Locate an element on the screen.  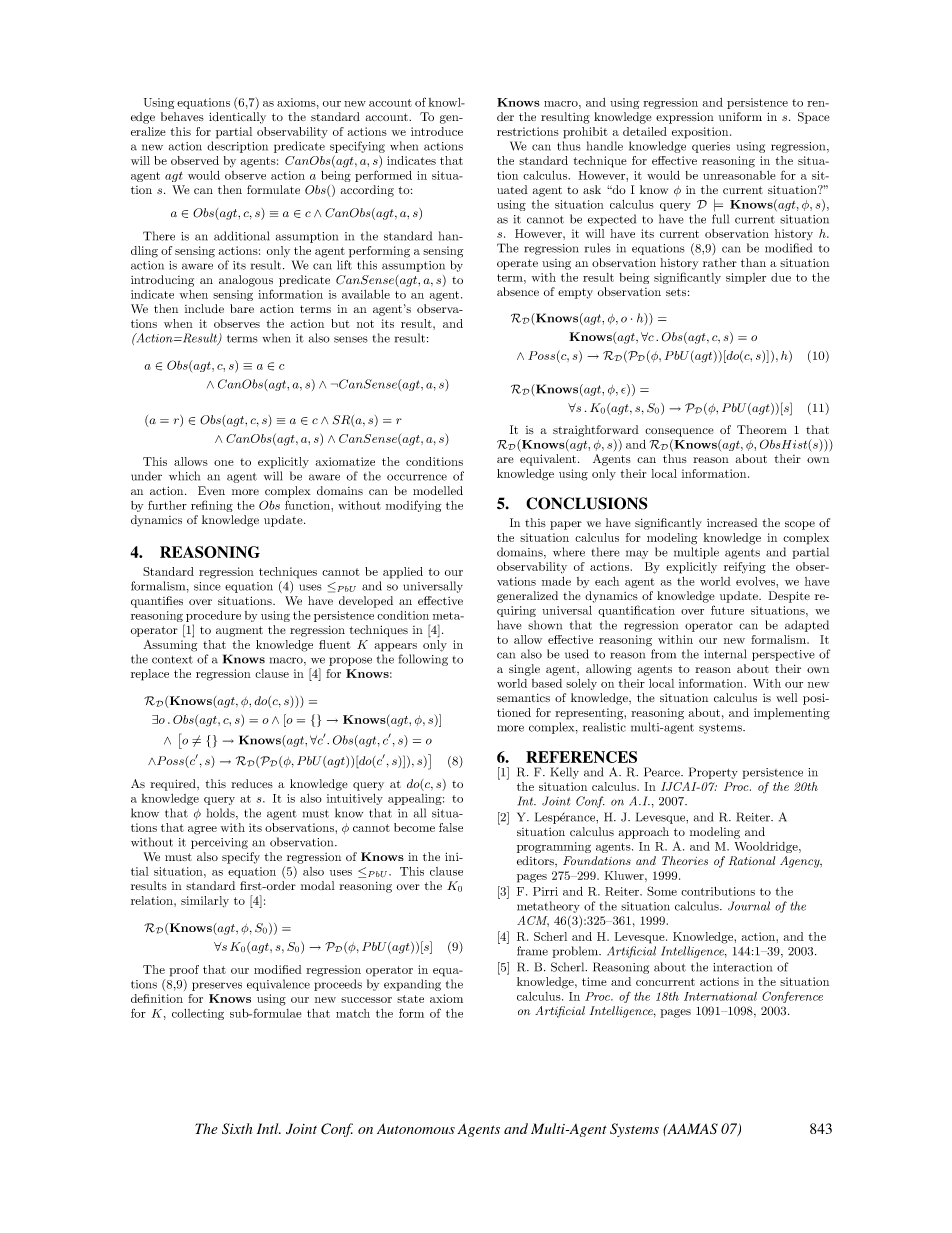
queries is located at coordinates (711, 147).
